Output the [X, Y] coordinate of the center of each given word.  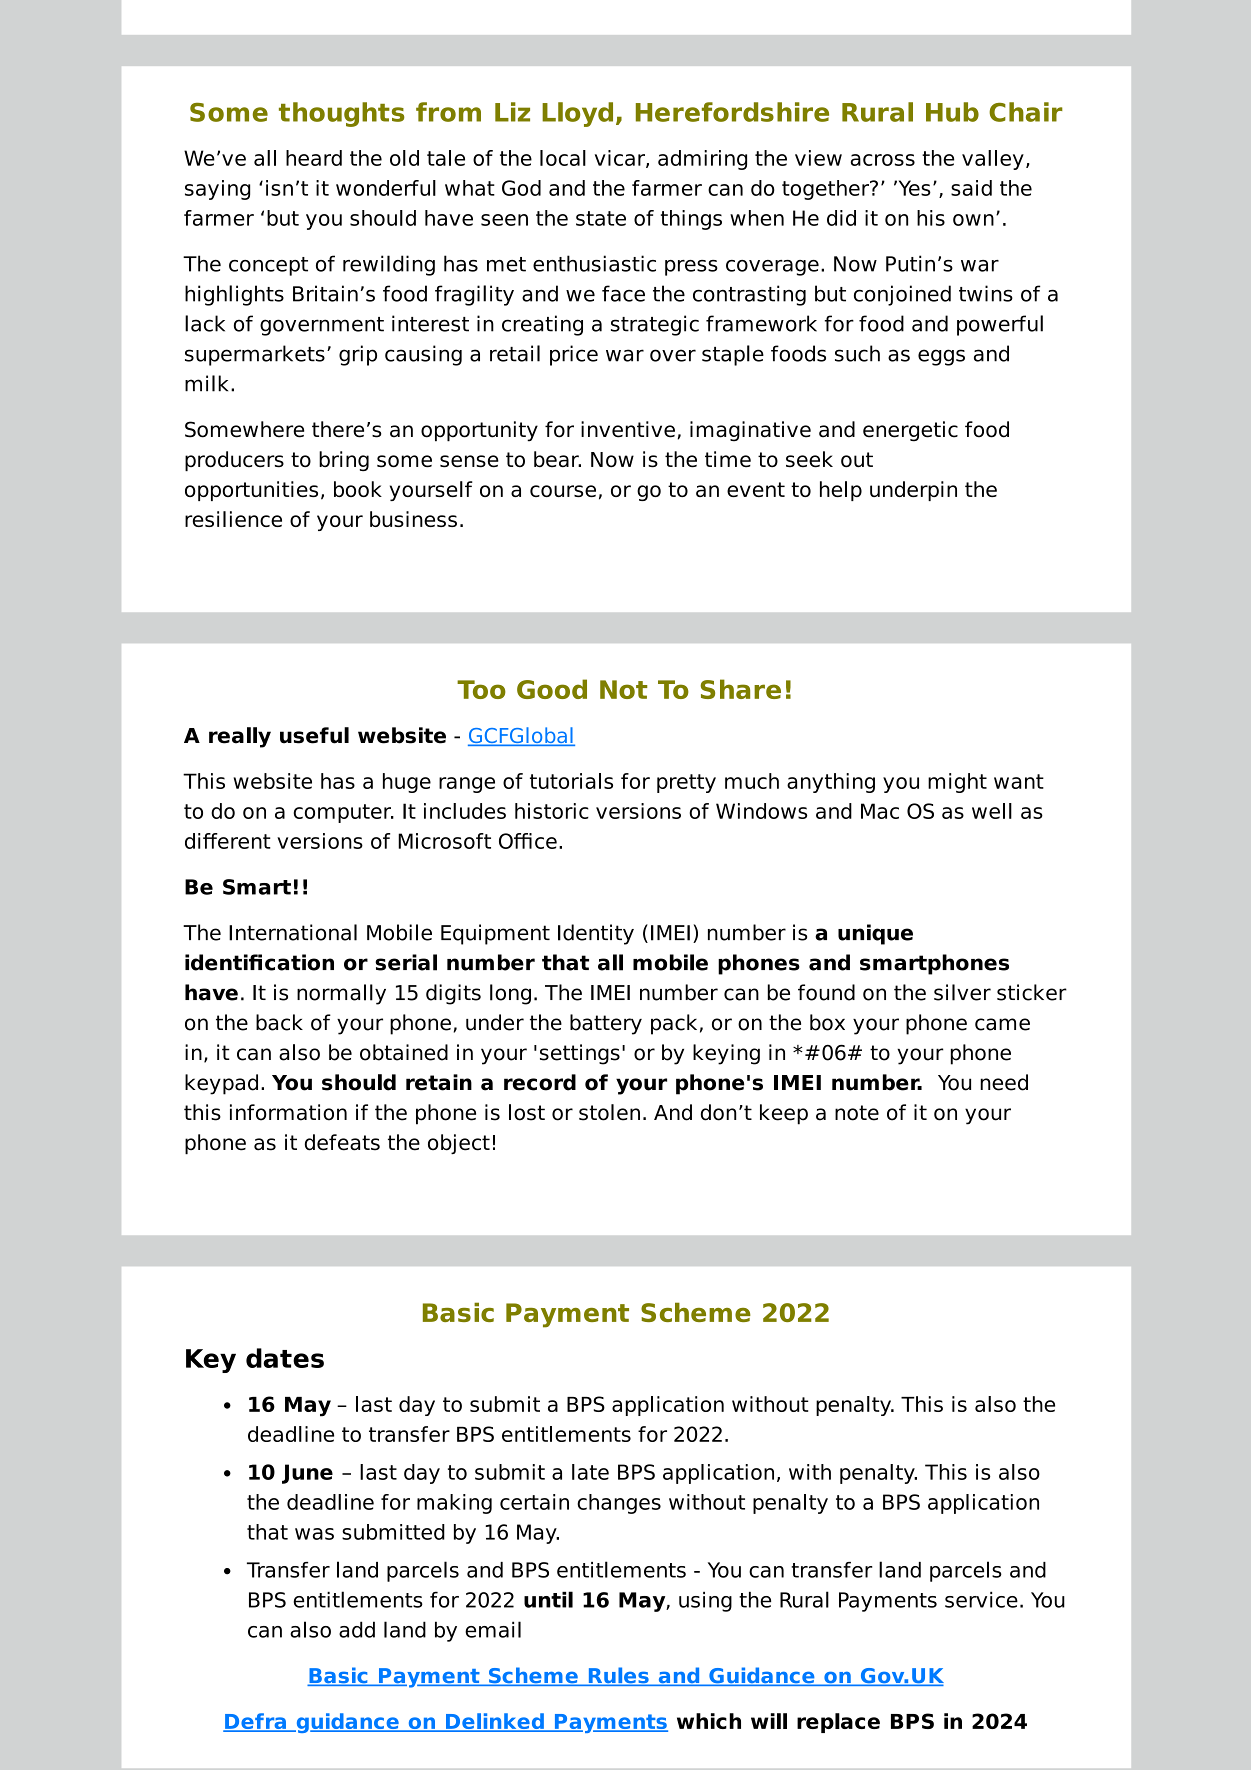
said [971, 188]
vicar [621, 159]
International [293, 932]
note [857, 1113]
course [563, 491]
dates [285, 1358]
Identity [596, 934]
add [357, 1629]
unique [875, 934]
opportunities [251, 491]
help [841, 491]
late [590, 1472]
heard [314, 158]
